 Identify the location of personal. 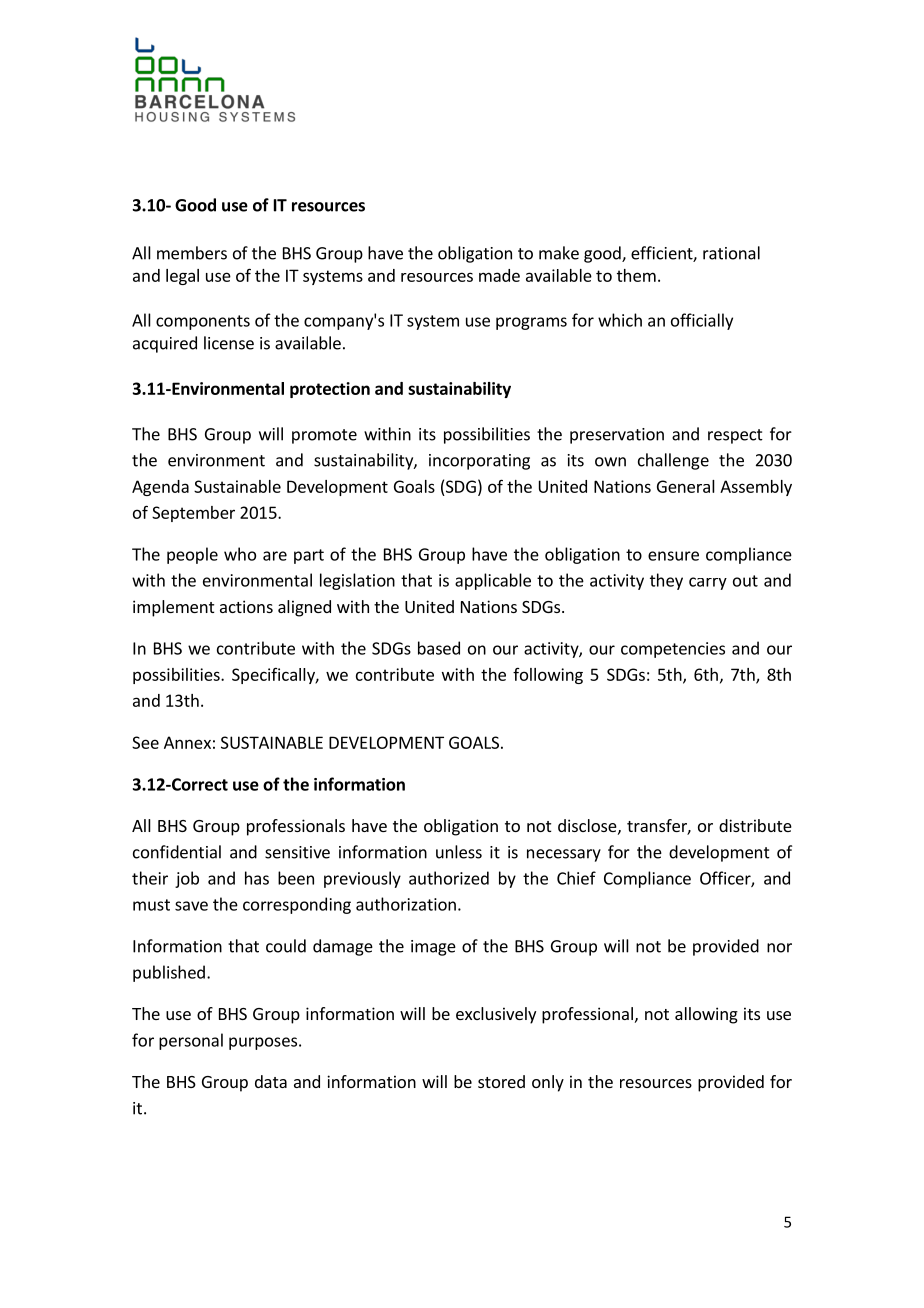
(191, 1041).
